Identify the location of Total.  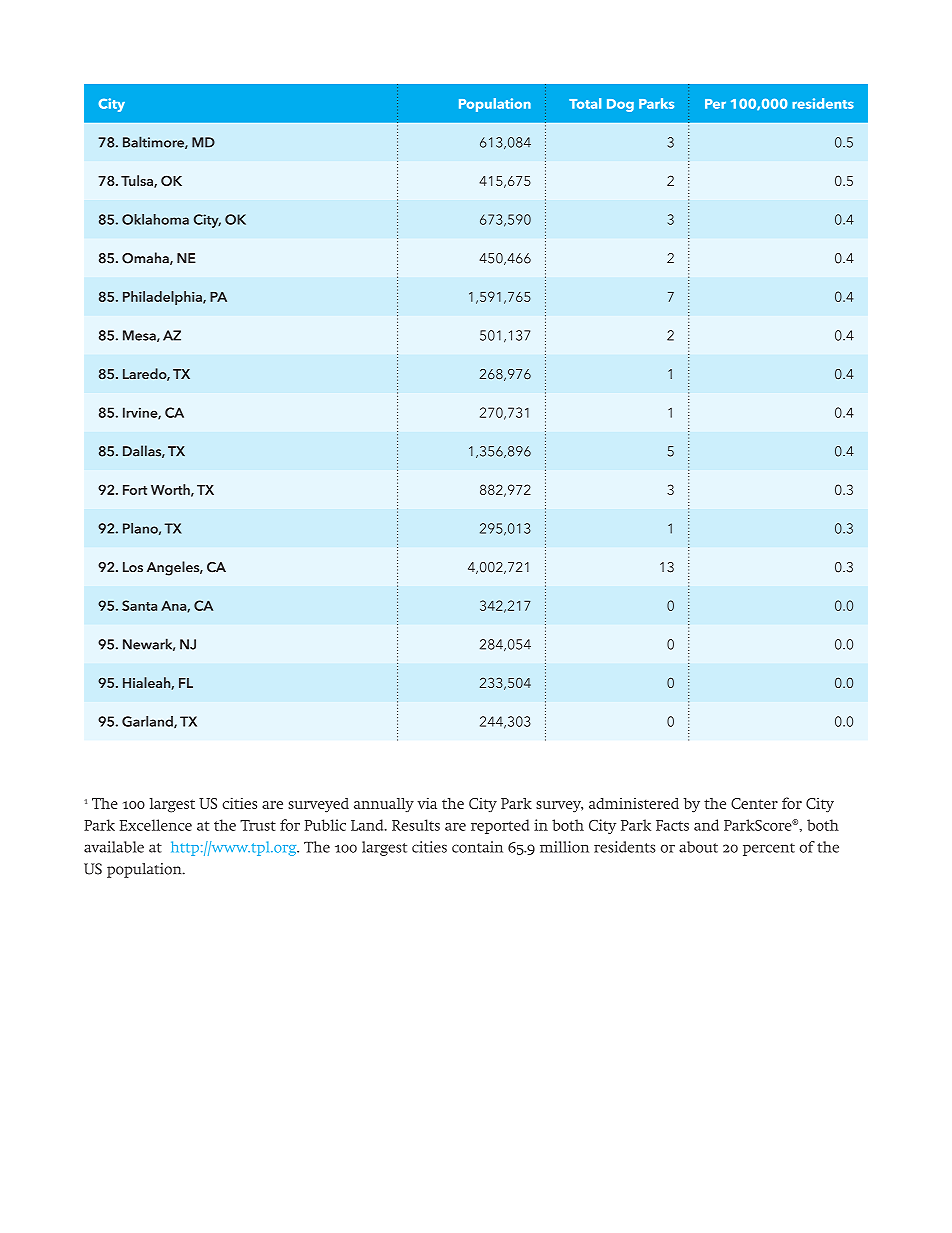
(585, 103).
